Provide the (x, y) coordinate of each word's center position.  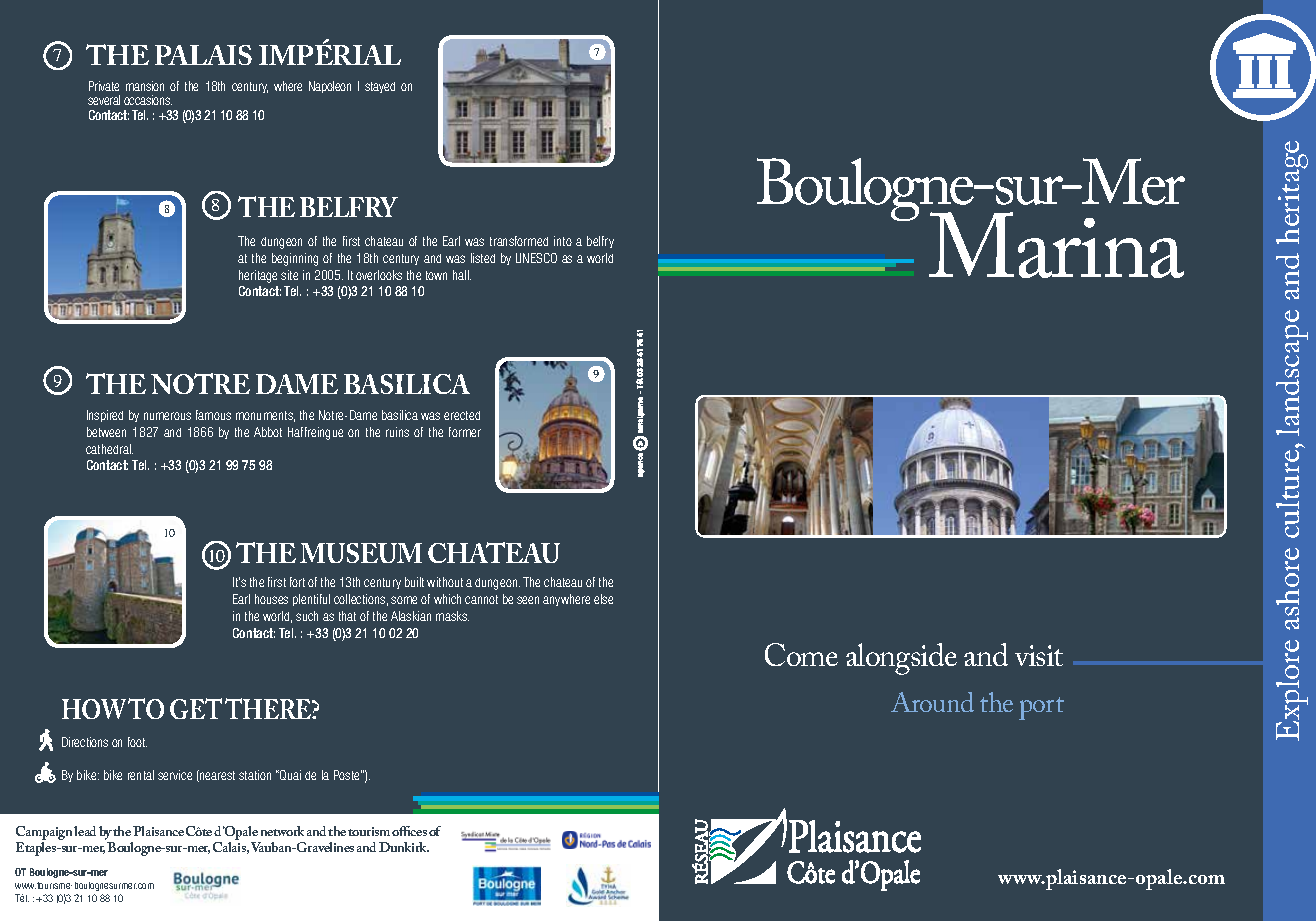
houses (271, 599)
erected (462, 415)
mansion (145, 86)
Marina (1056, 245)
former (465, 432)
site (289, 275)
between (106, 432)
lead (85, 831)
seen (528, 600)
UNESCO (536, 258)
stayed (380, 87)
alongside (901, 659)
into (563, 241)
